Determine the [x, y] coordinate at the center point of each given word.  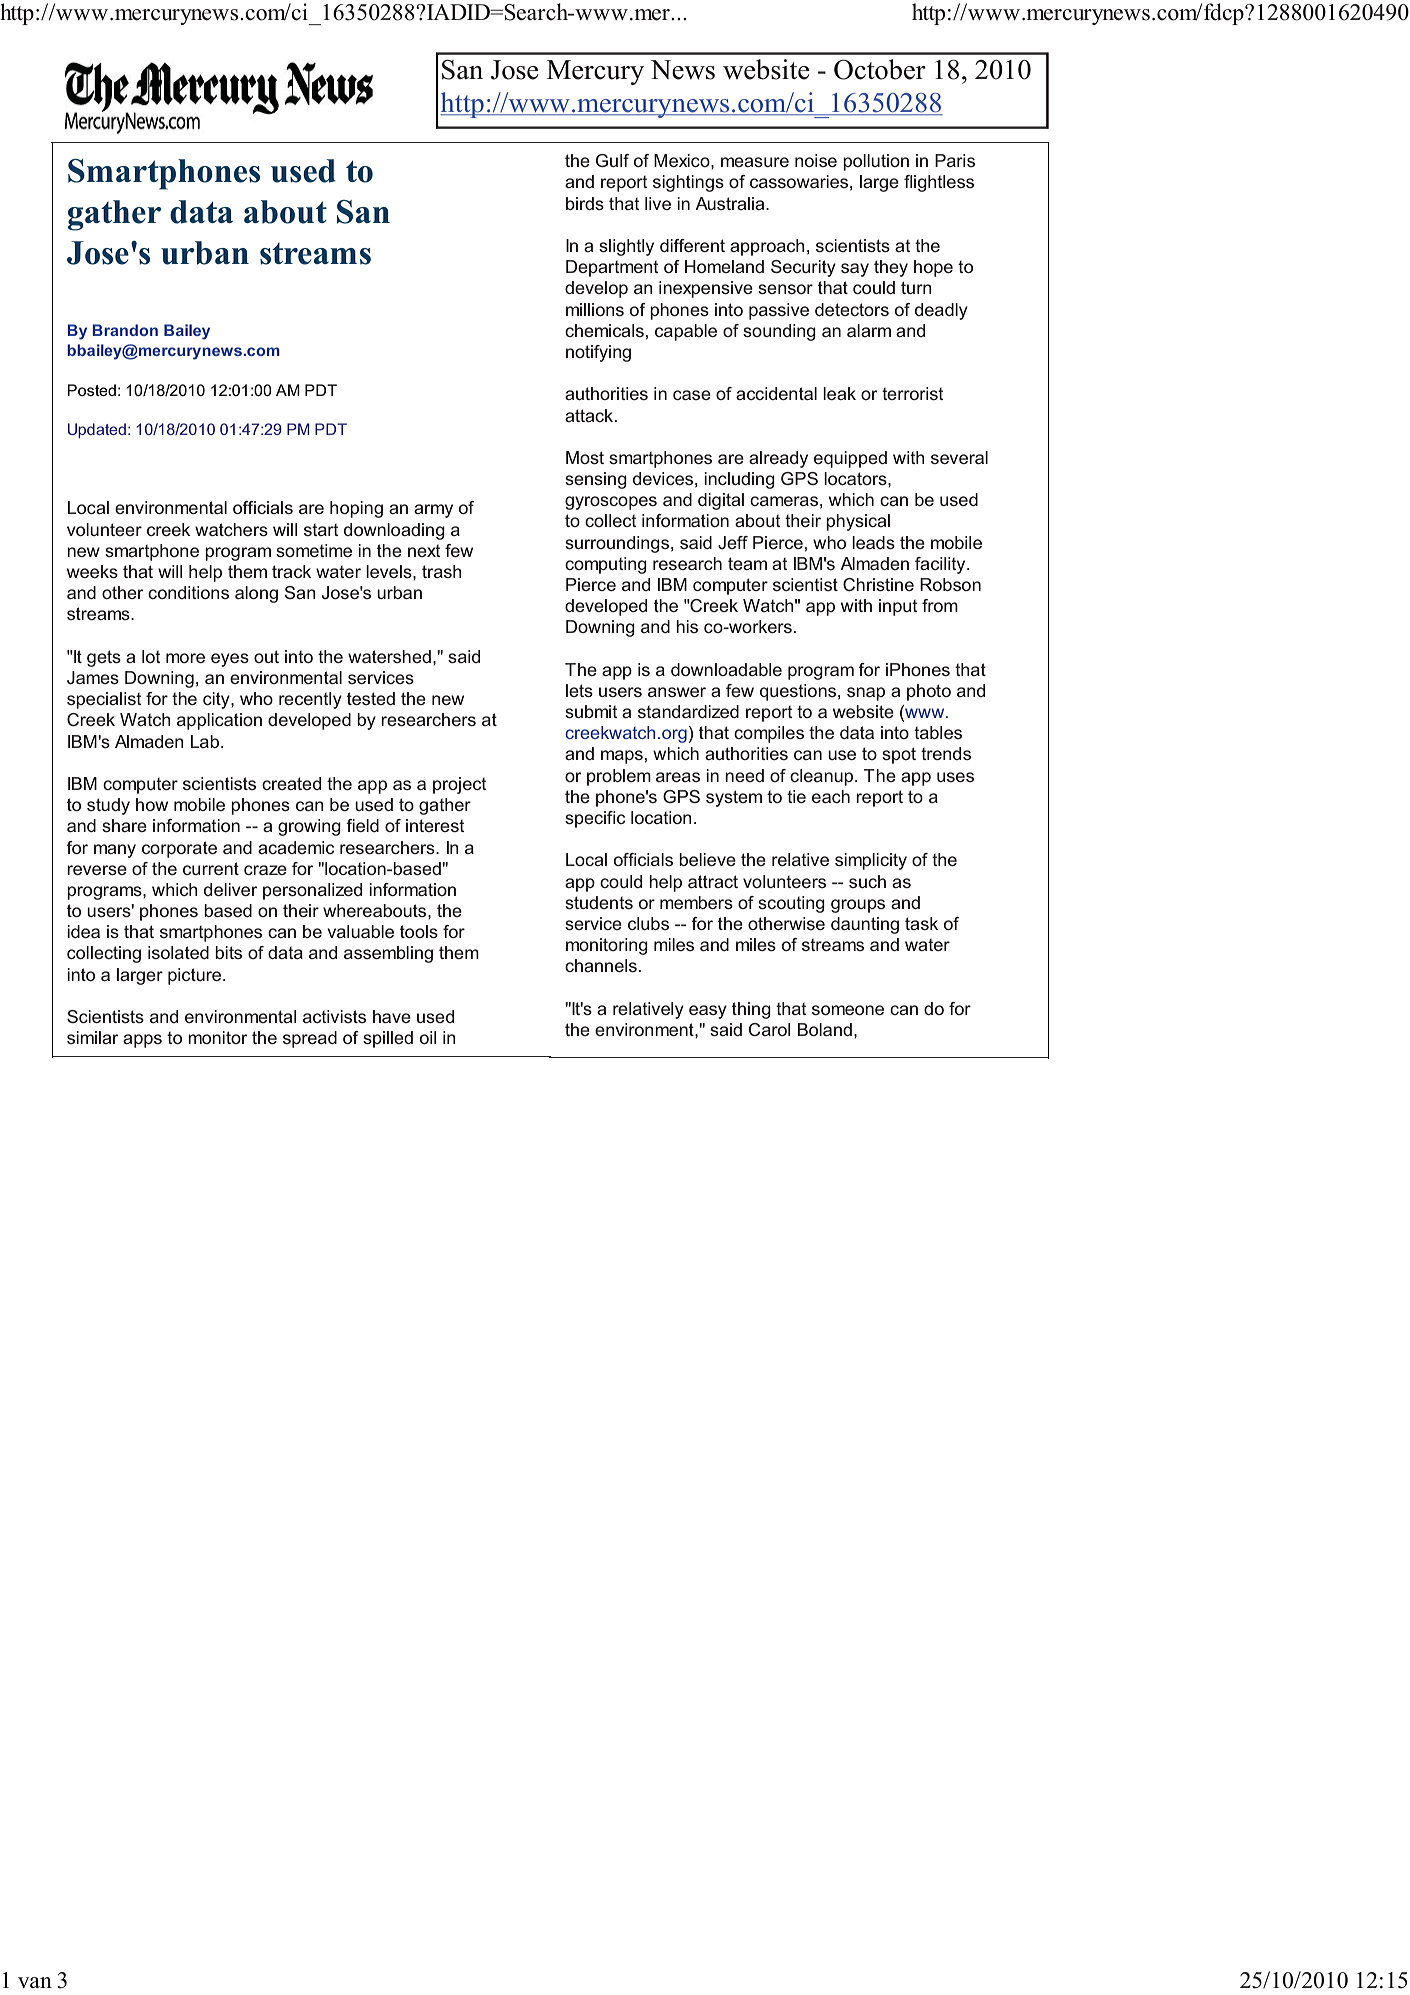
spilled [388, 1039]
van [35, 1982]
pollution [876, 162]
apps [142, 1041]
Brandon [125, 330]
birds [585, 203]
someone [848, 1010]
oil [428, 1037]
